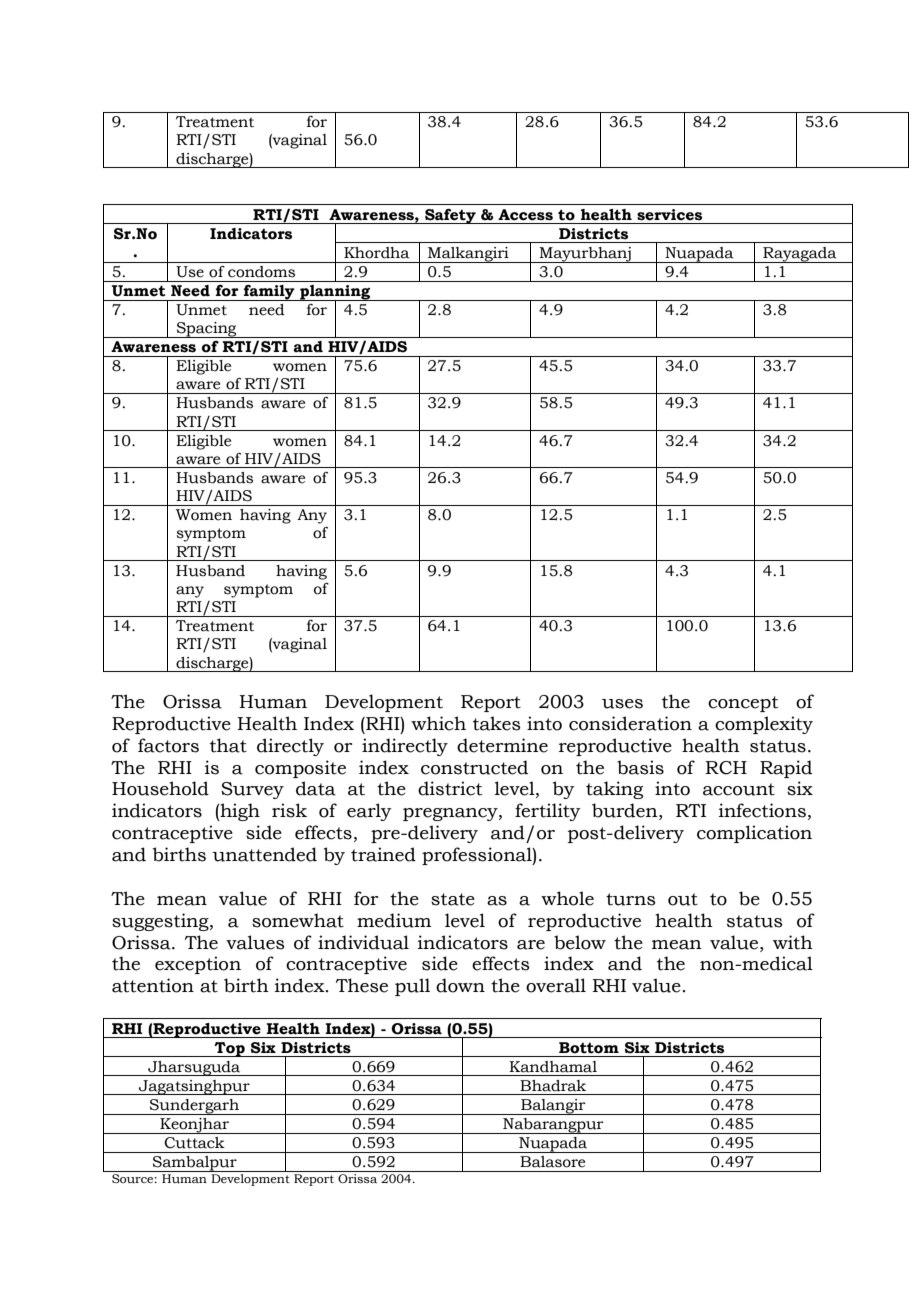  What do you see at coordinates (764, 725) in the page?
I see `complexity` at bounding box center [764, 725].
